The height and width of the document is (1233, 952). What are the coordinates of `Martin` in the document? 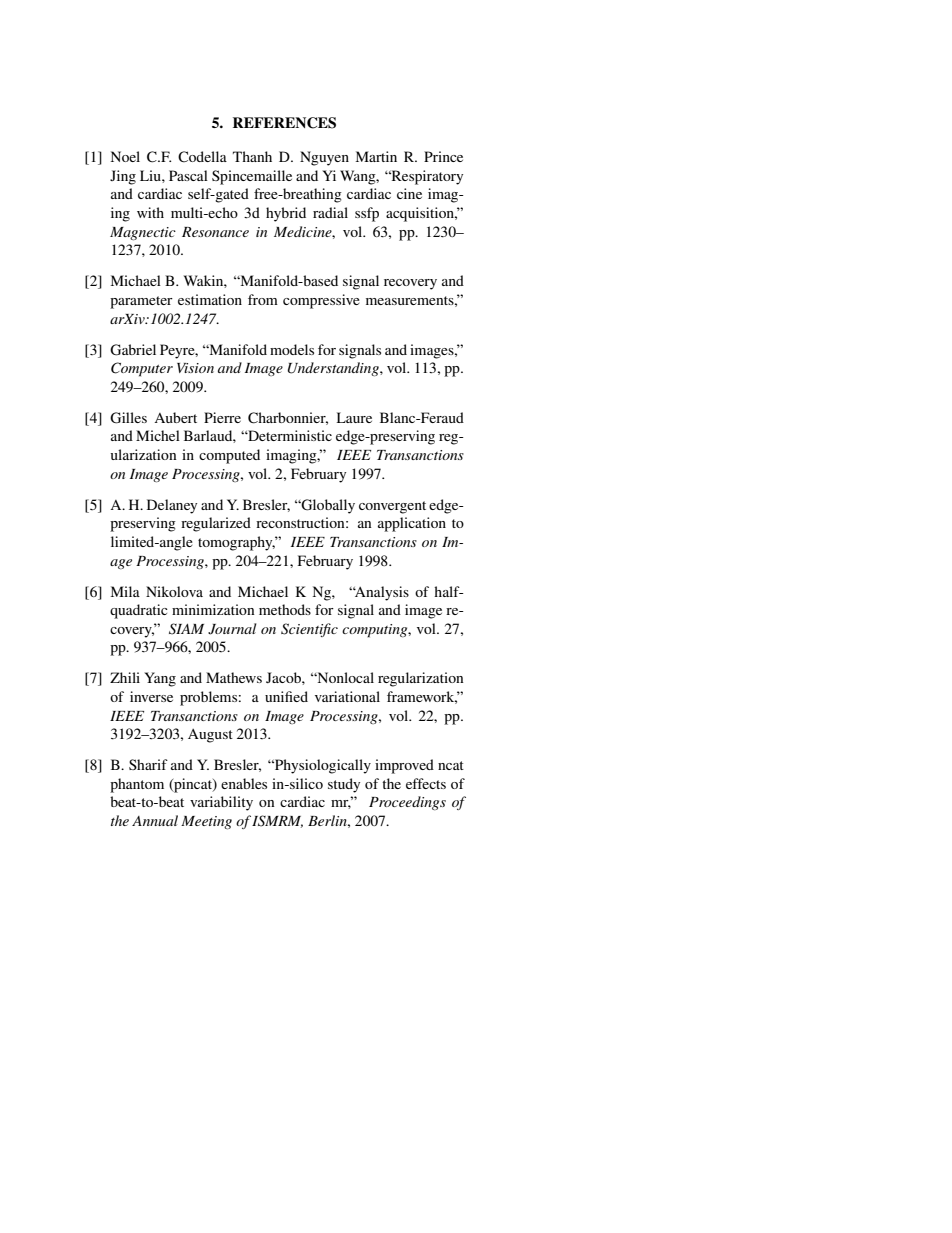 It's located at (376, 156).
